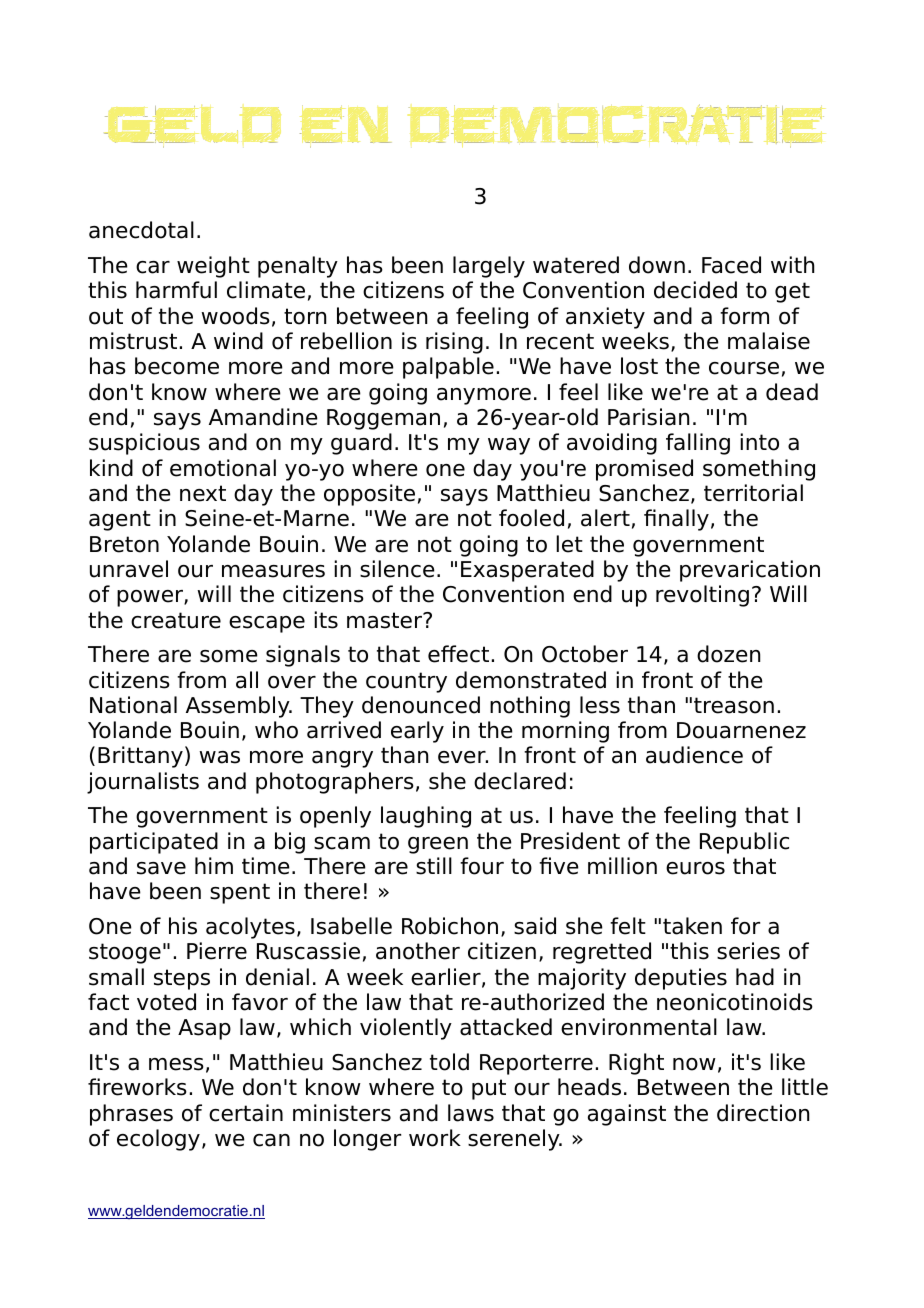  Describe the element at coordinates (158, 1140) in the image. I see `ecology` at that location.
